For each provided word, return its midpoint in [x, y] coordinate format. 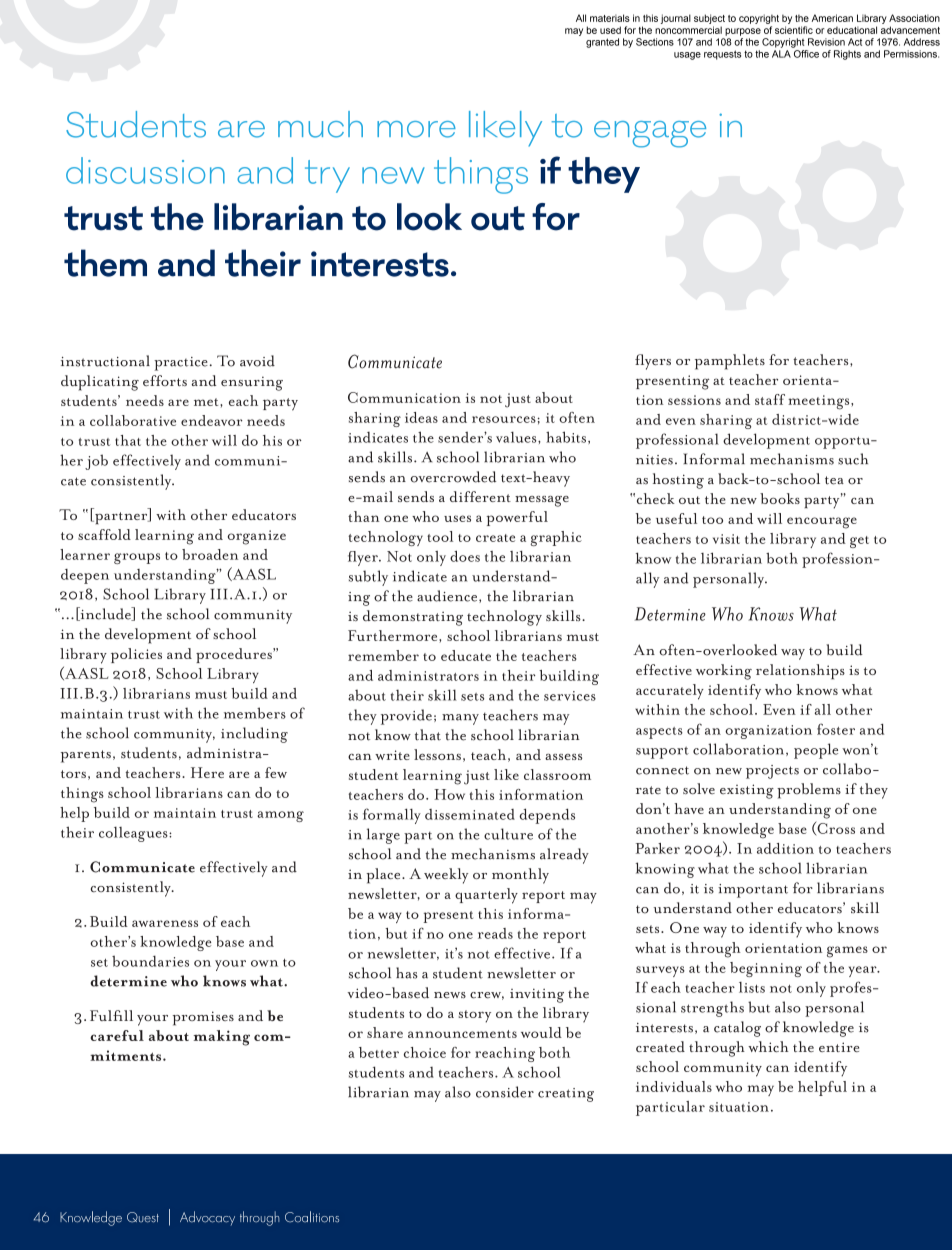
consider [505, 1092]
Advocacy [207, 1218]
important [753, 891]
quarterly [486, 896]
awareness [165, 923]
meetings [820, 402]
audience [448, 596]
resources [504, 419]
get [859, 542]
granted [602, 43]
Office [806, 54]
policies [136, 655]
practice [181, 364]
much [320, 124]
